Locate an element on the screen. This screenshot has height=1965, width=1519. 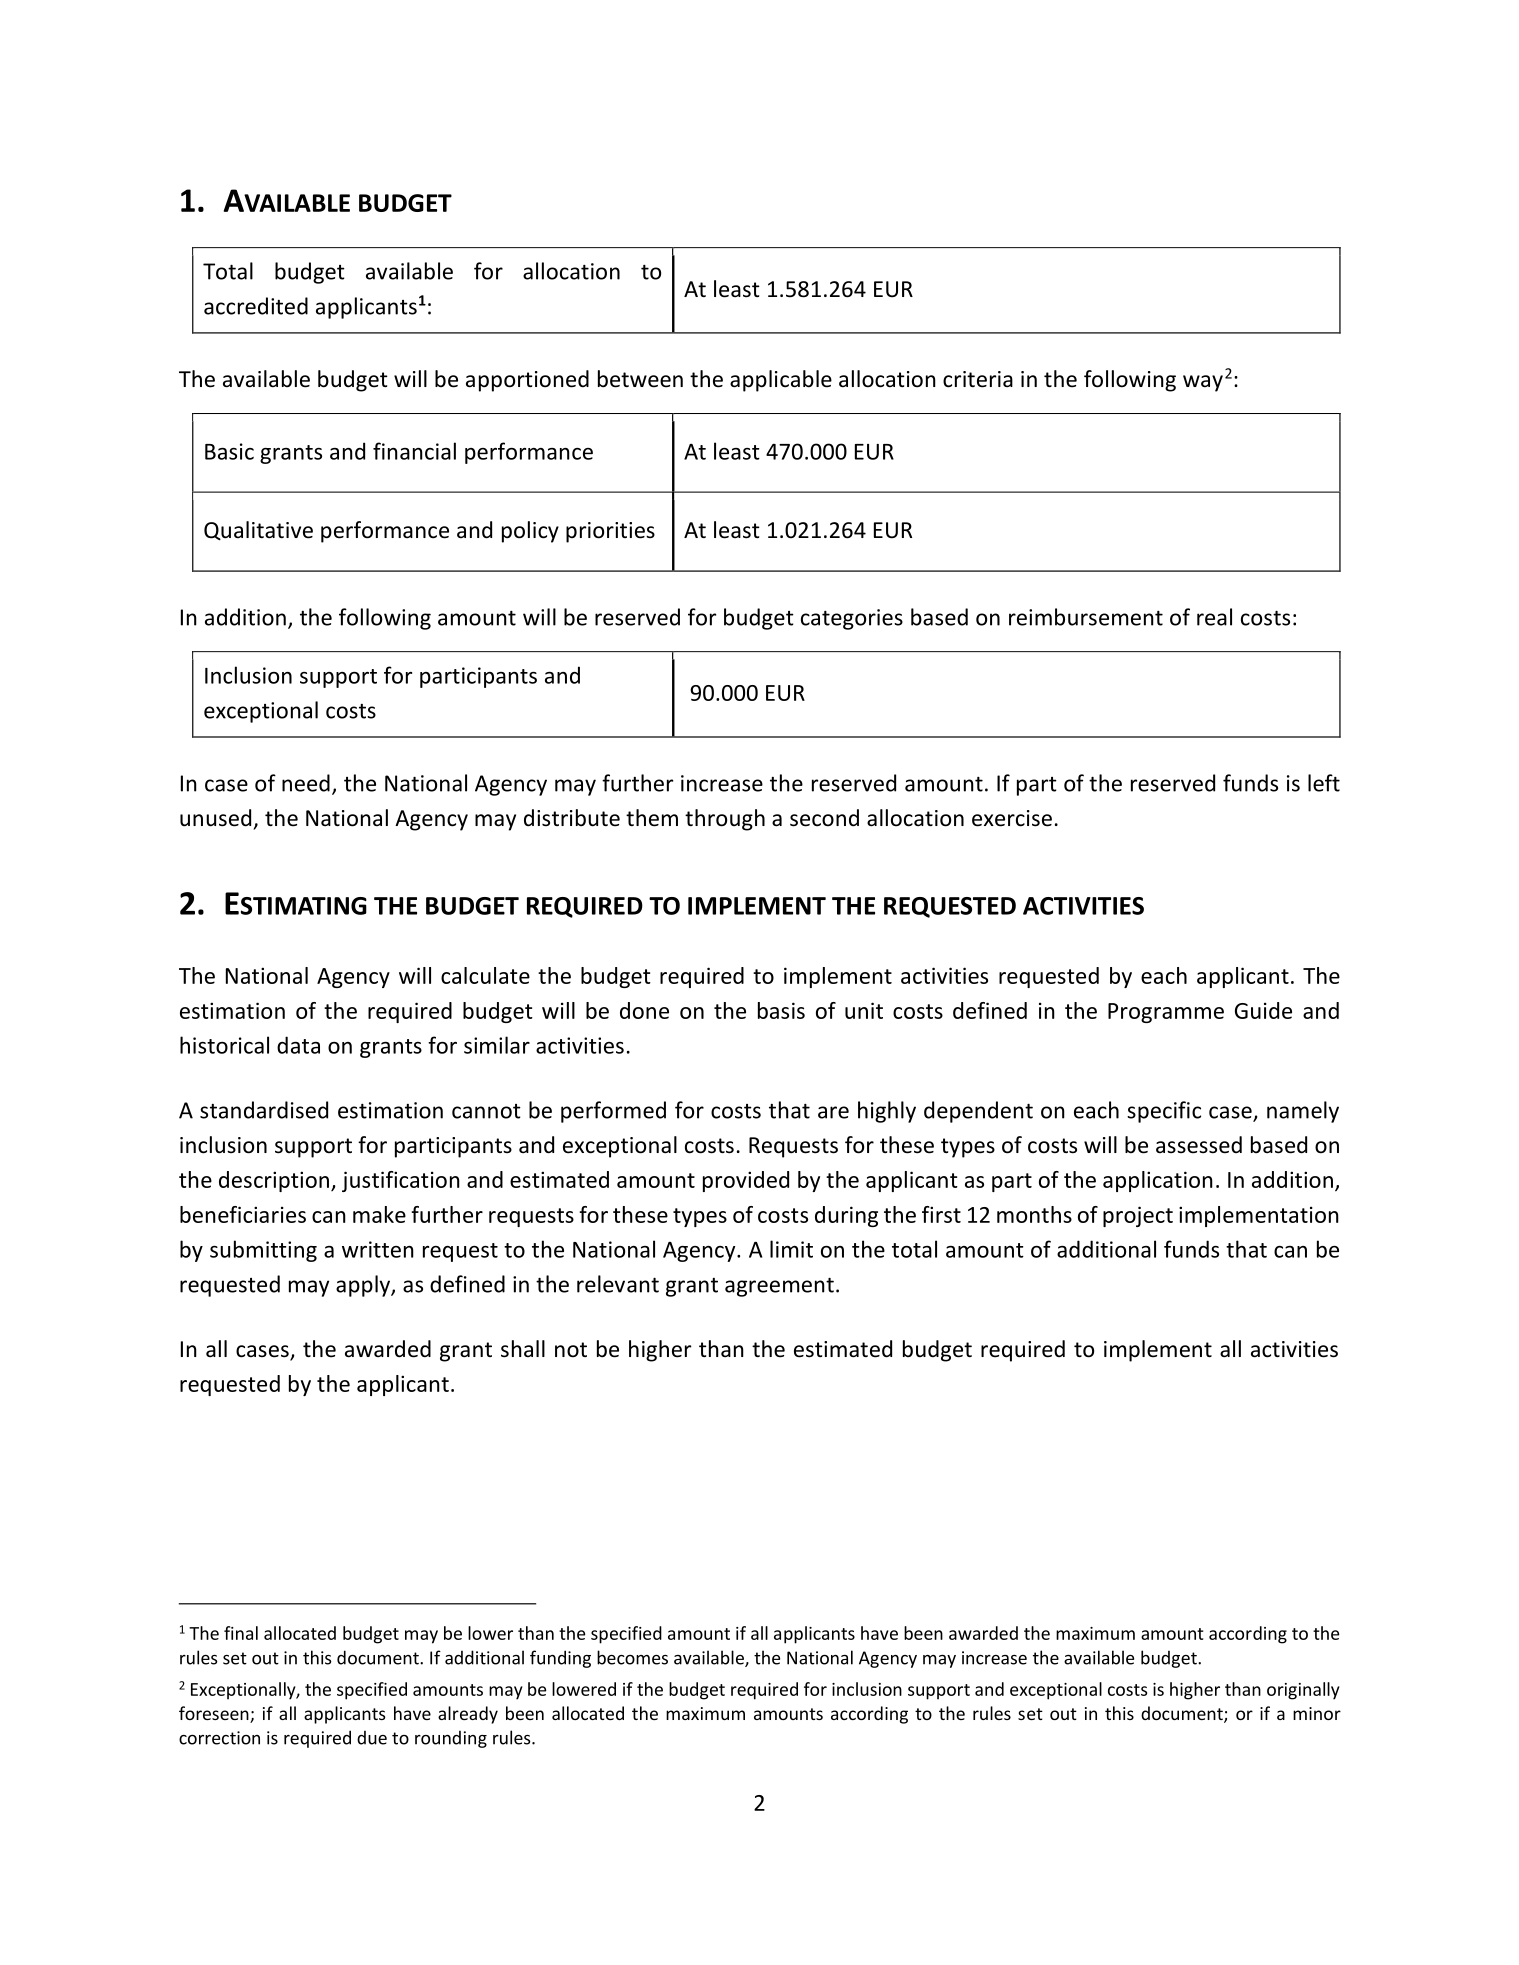
originally is located at coordinates (1303, 1691).
